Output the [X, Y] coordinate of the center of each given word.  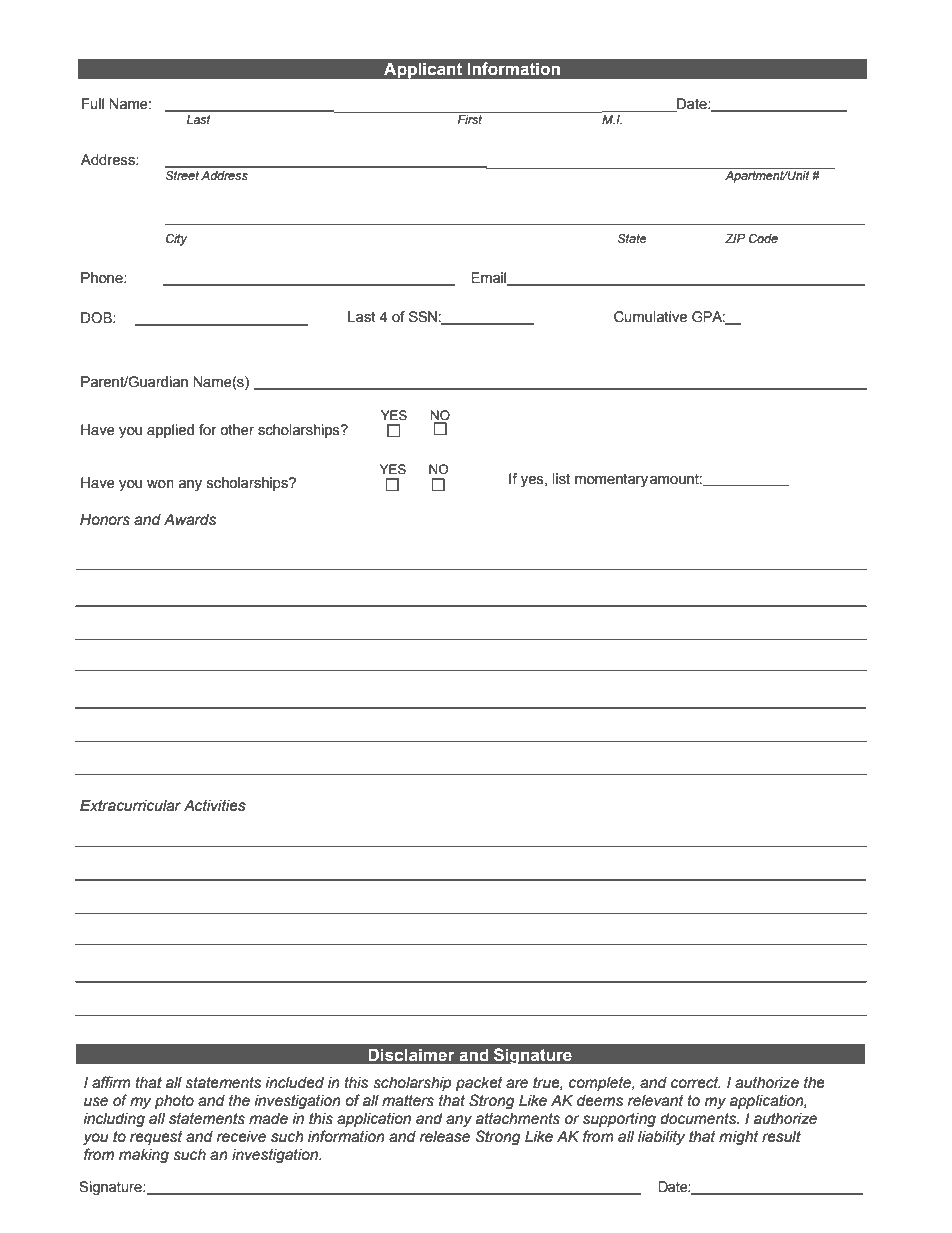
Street [182, 176]
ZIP [735, 238]
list [561, 479]
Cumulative [650, 317]
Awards [190, 520]
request [156, 1138]
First [470, 118]
